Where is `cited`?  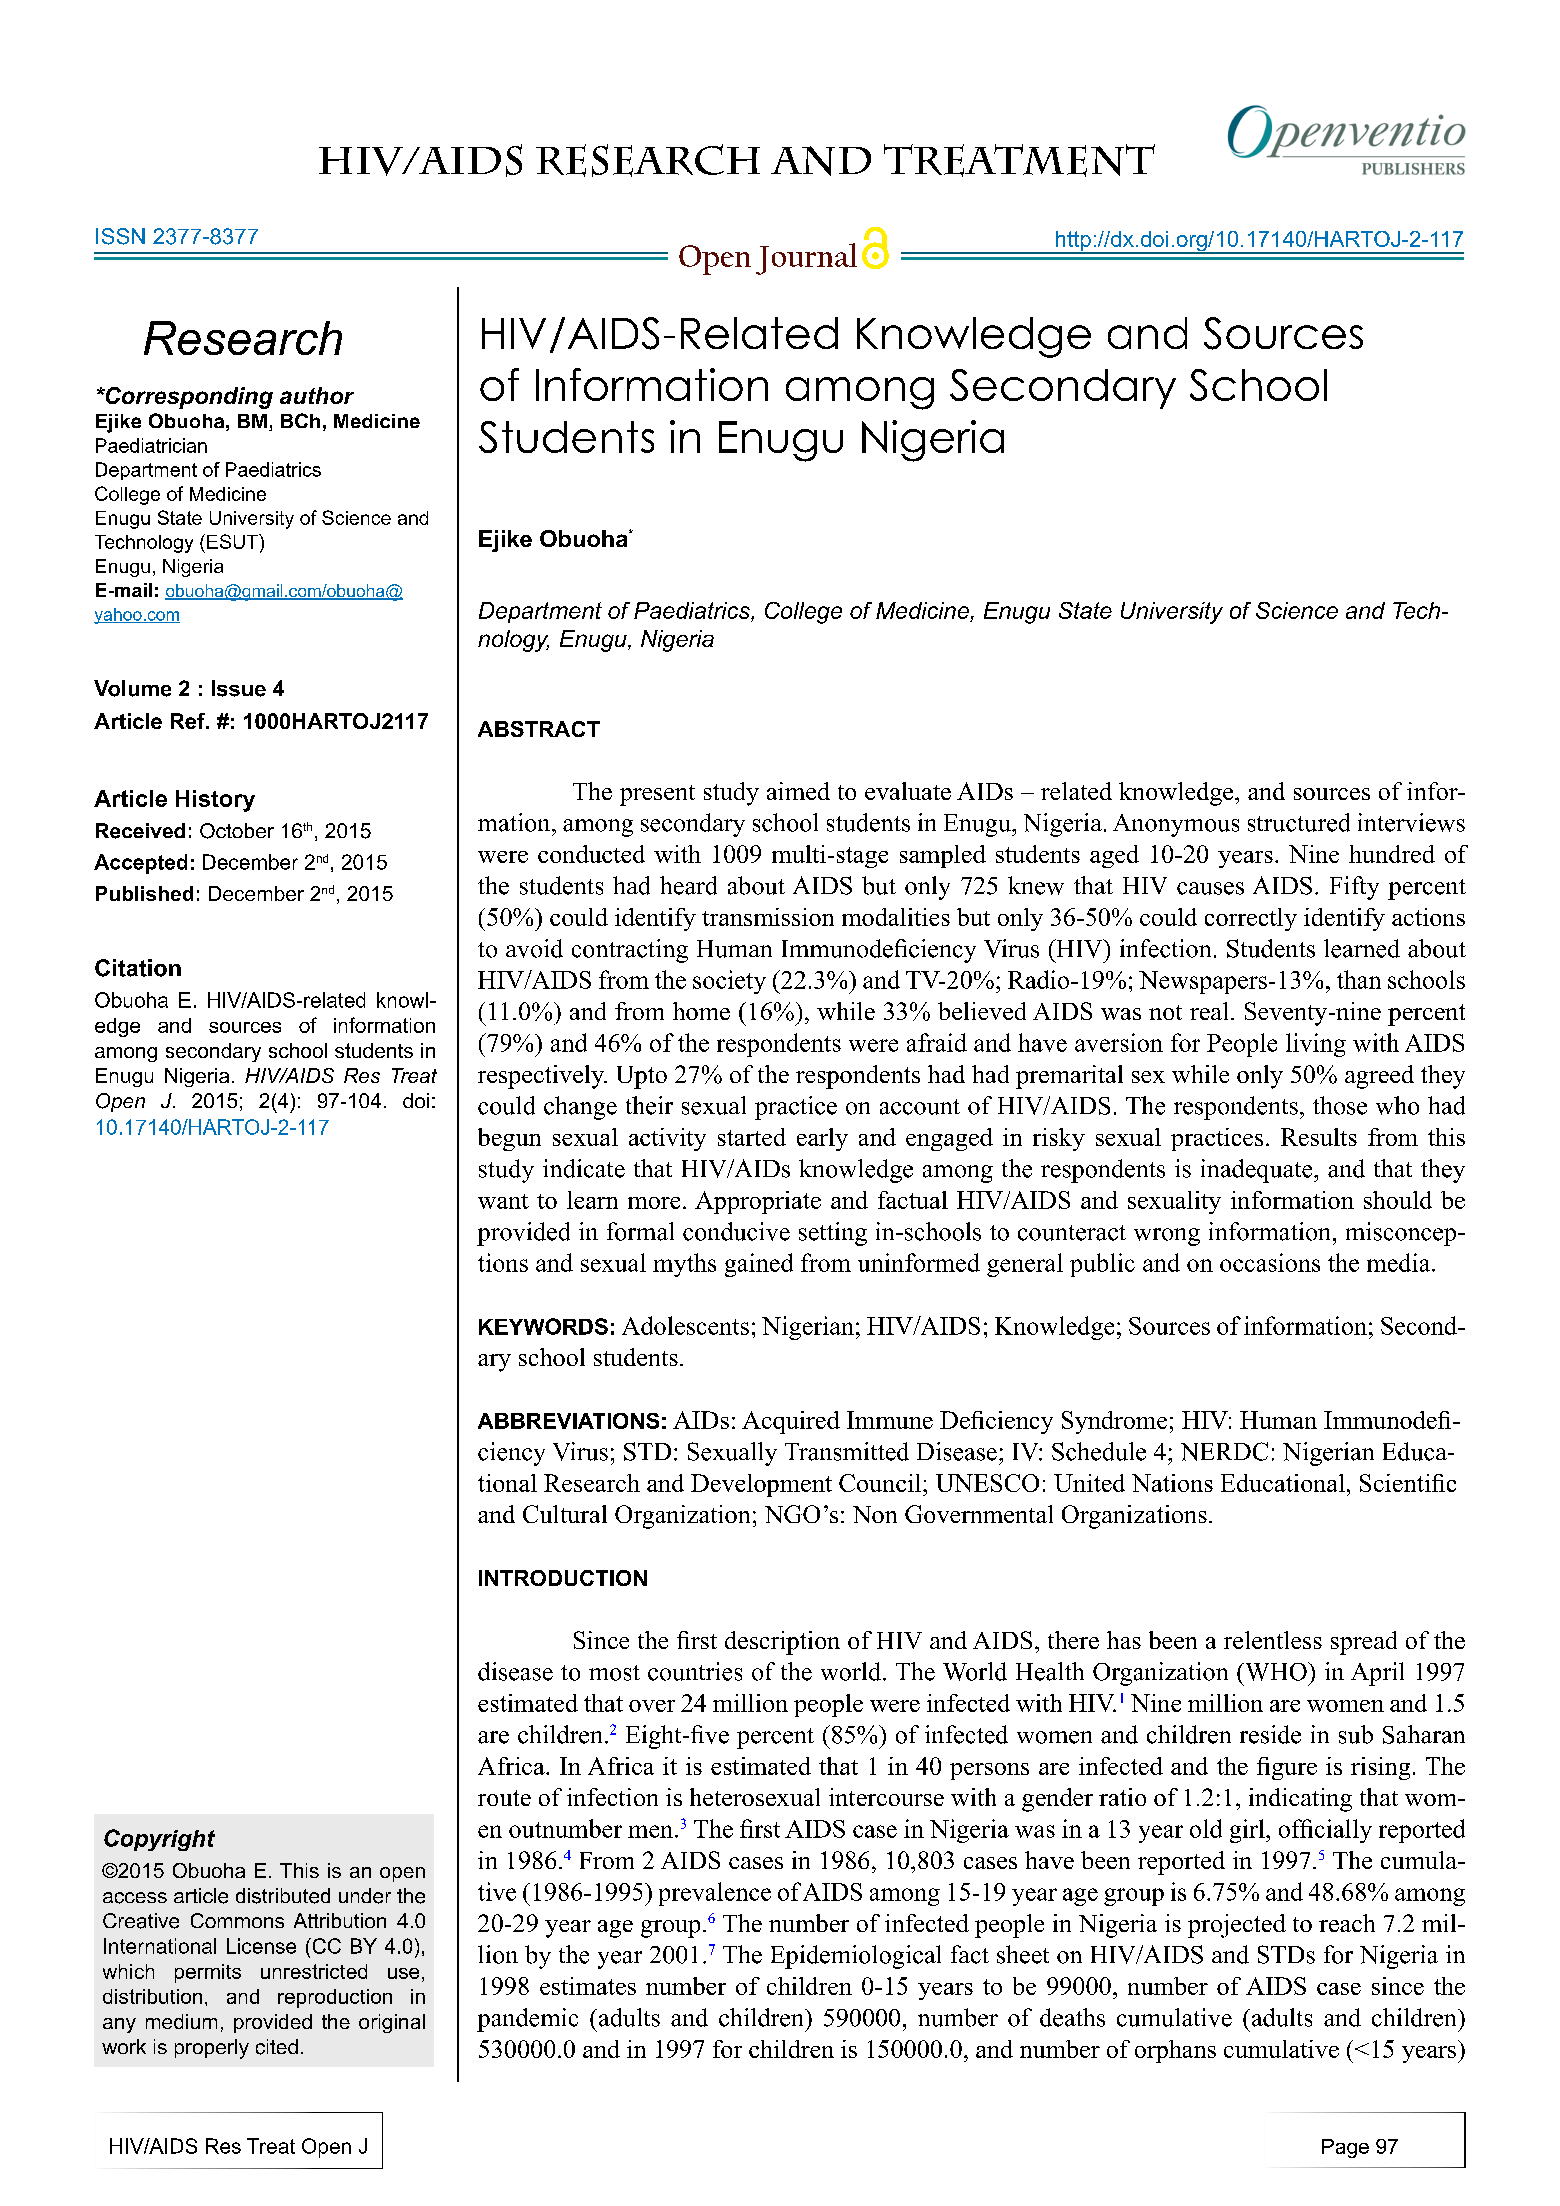
cited is located at coordinates (277, 2047).
